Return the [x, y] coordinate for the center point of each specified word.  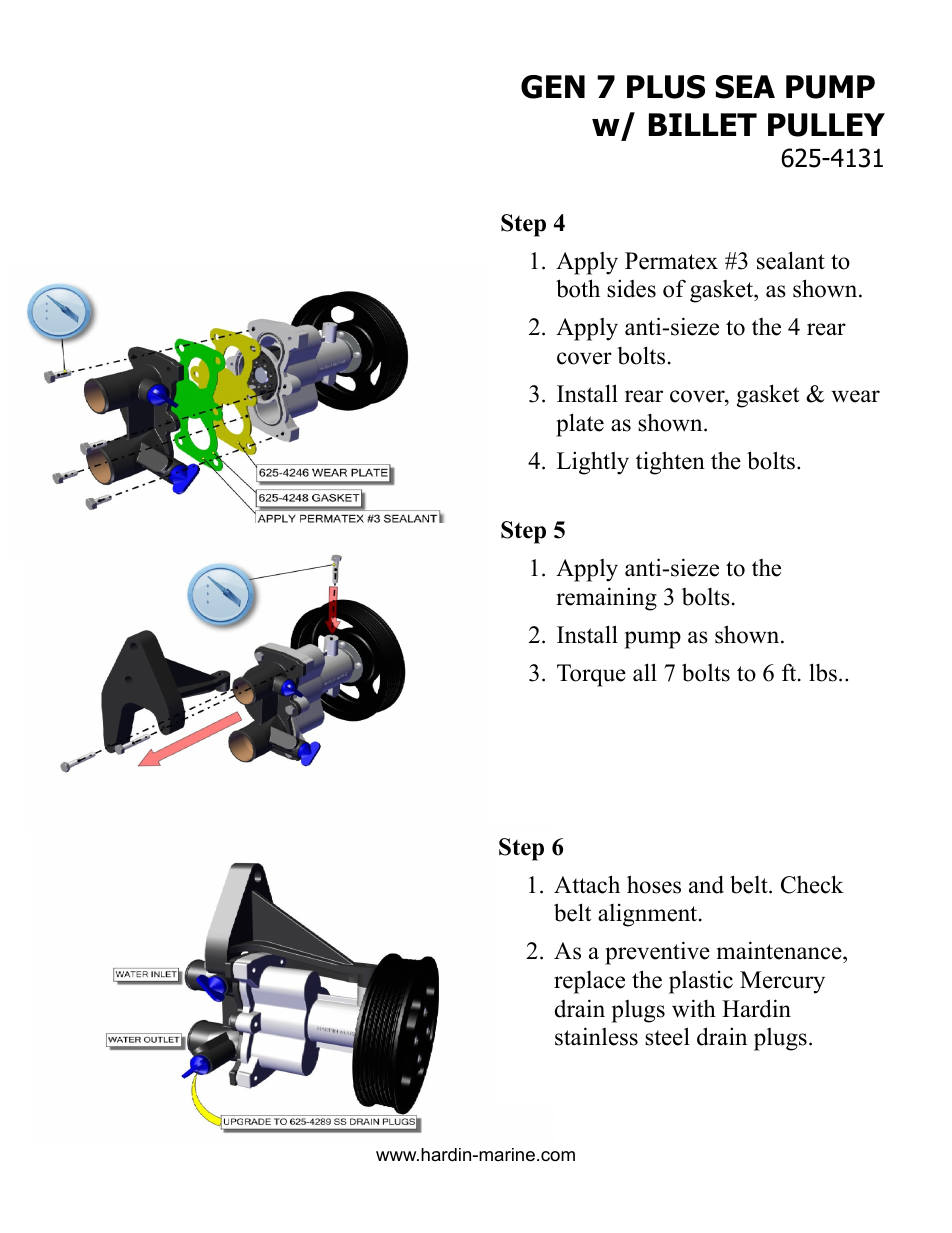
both [578, 288]
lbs [823, 672]
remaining [606, 599]
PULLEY [826, 125]
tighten [670, 463]
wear [855, 396]
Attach [587, 884]
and [706, 884]
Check [812, 884]
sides [631, 288]
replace [589, 982]
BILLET [703, 124]
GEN [553, 87]
